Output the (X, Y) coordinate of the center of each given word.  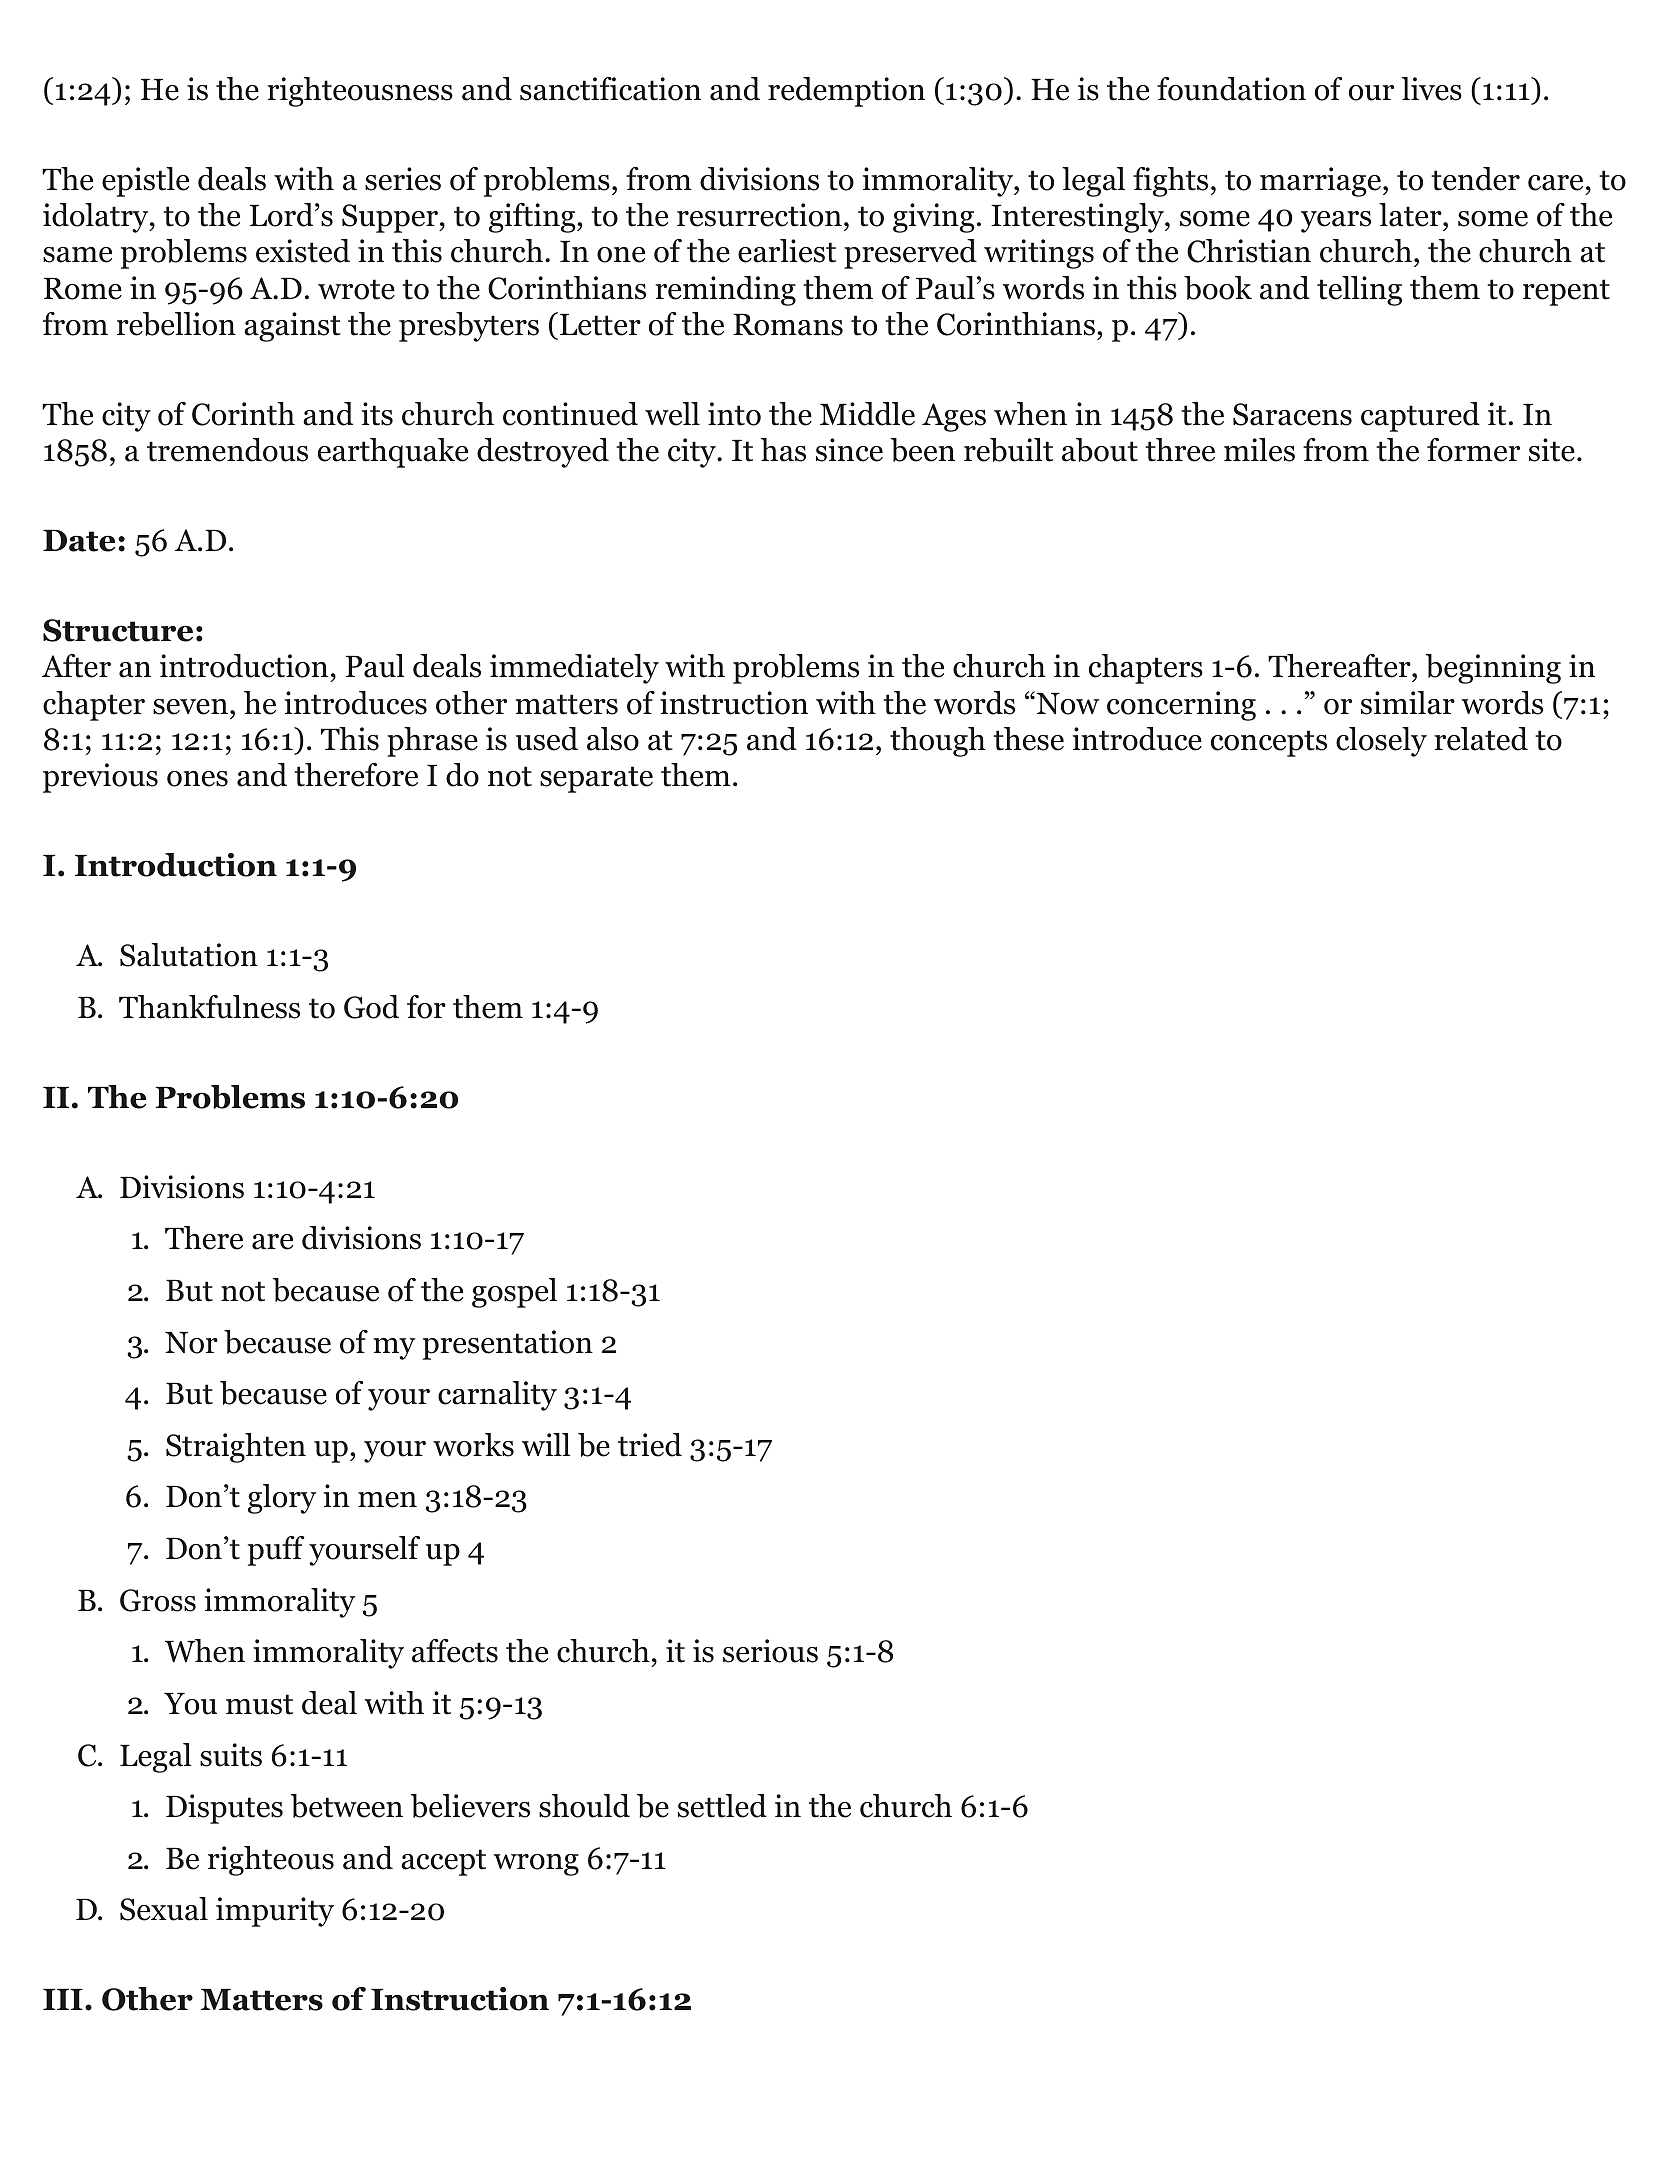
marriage (1322, 182)
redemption (846, 92)
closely (1381, 742)
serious (770, 1651)
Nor (191, 1343)
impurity (275, 1912)
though (938, 742)
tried (650, 1445)
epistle (145, 182)
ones (197, 779)
